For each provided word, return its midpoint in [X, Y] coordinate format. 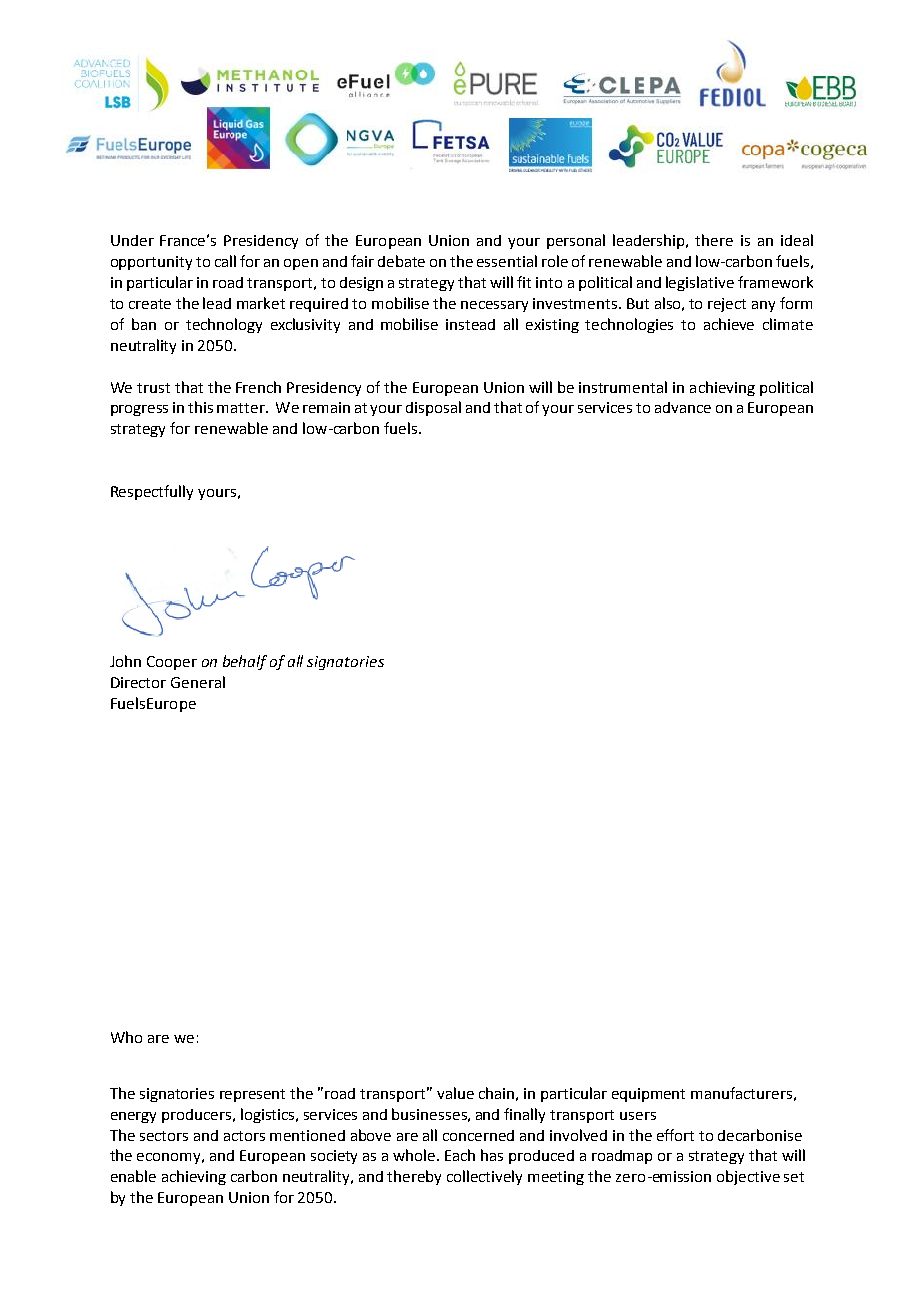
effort [675, 1135]
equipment [648, 1095]
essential [507, 261]
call [225, 261]
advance [683, 407]
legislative [700, 283]
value [455, 1093]
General [198, 682]
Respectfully [152, 492]
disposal [433, 408]
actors [244, 1136]
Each [460, 1155]
